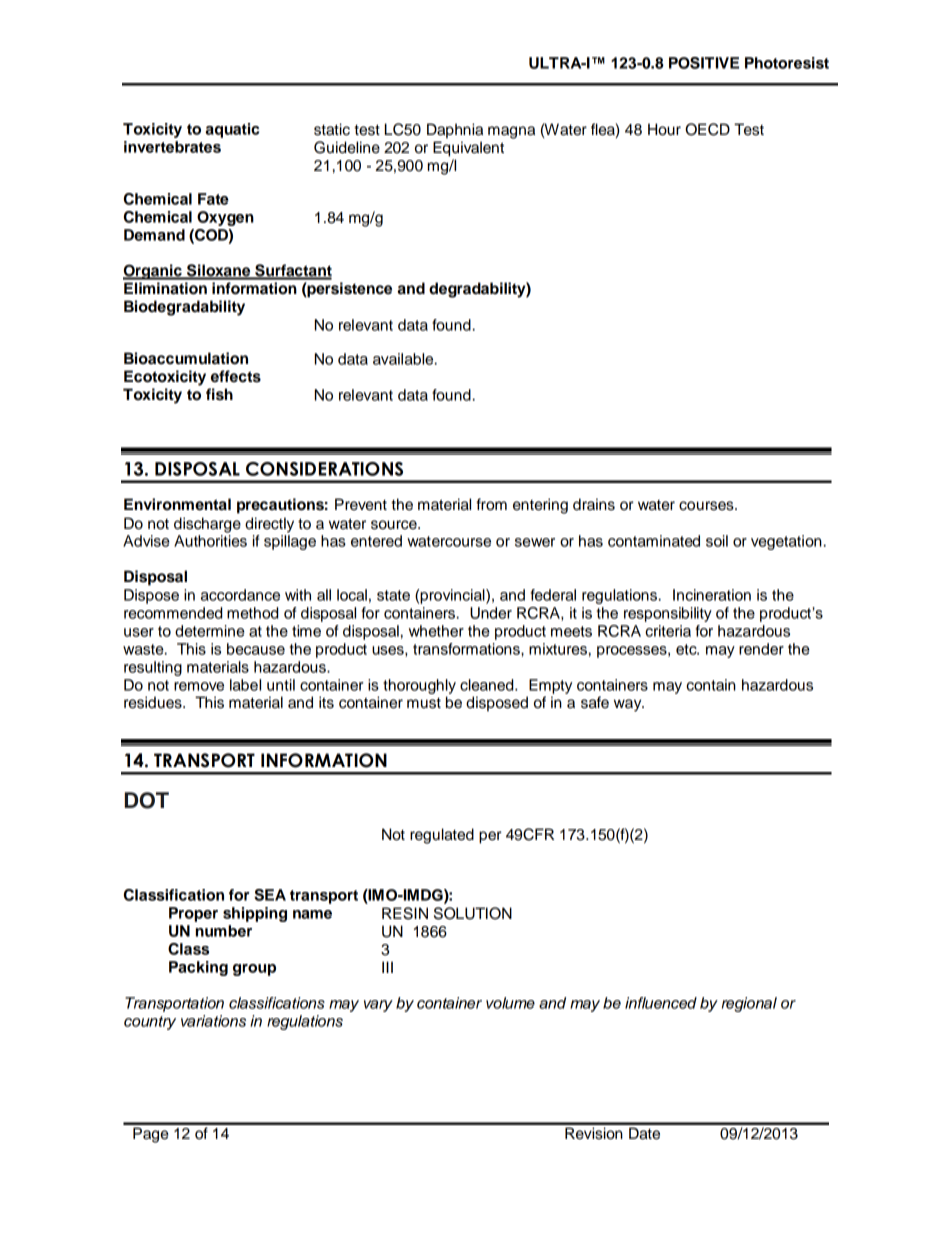 Image resolution: width=952 pixels, height=1233 pixels. Describe the element at coordinates (219, 394) in the screenshot. I see `fish` at that location.
